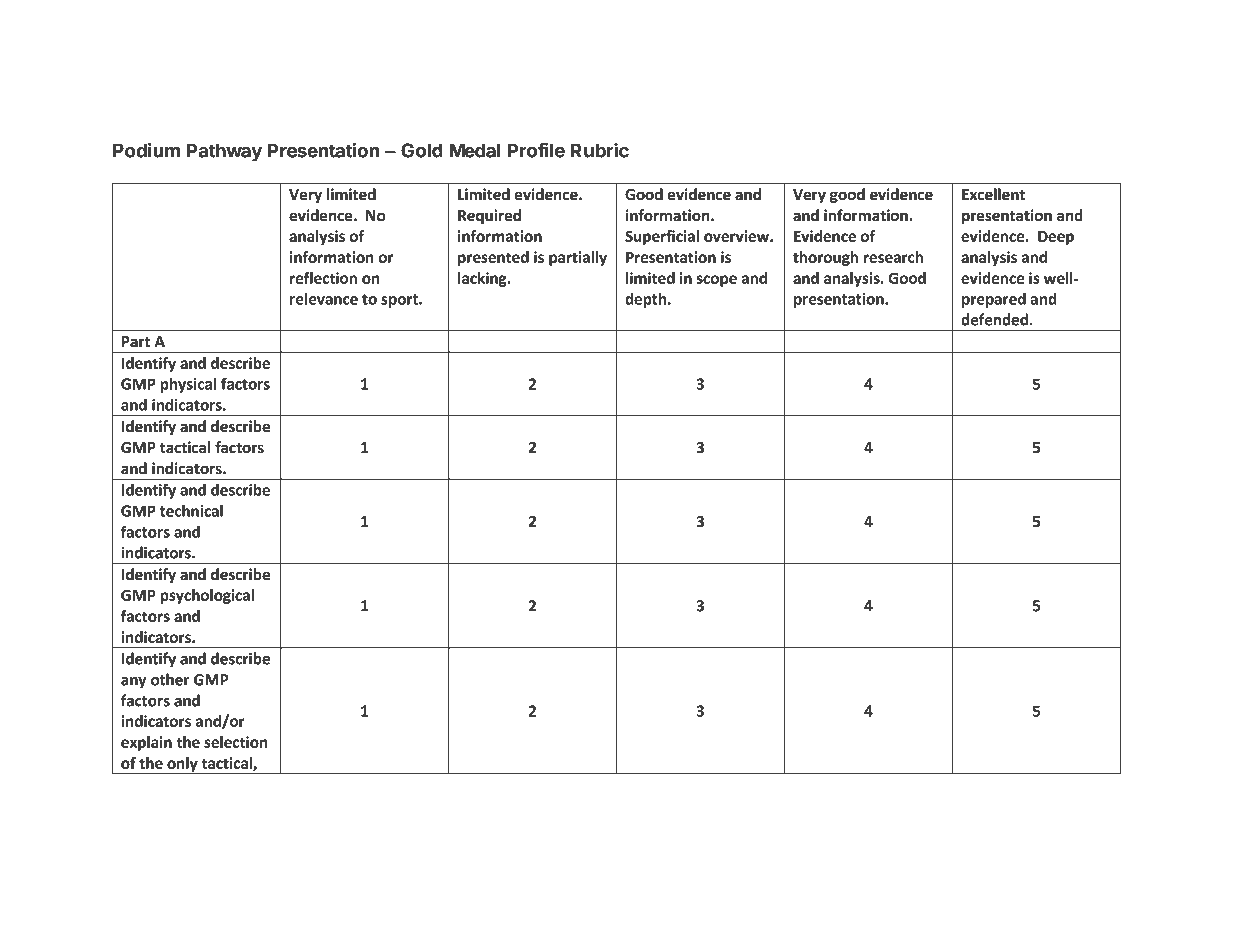  I want to click on selection, so click(236, 742).
